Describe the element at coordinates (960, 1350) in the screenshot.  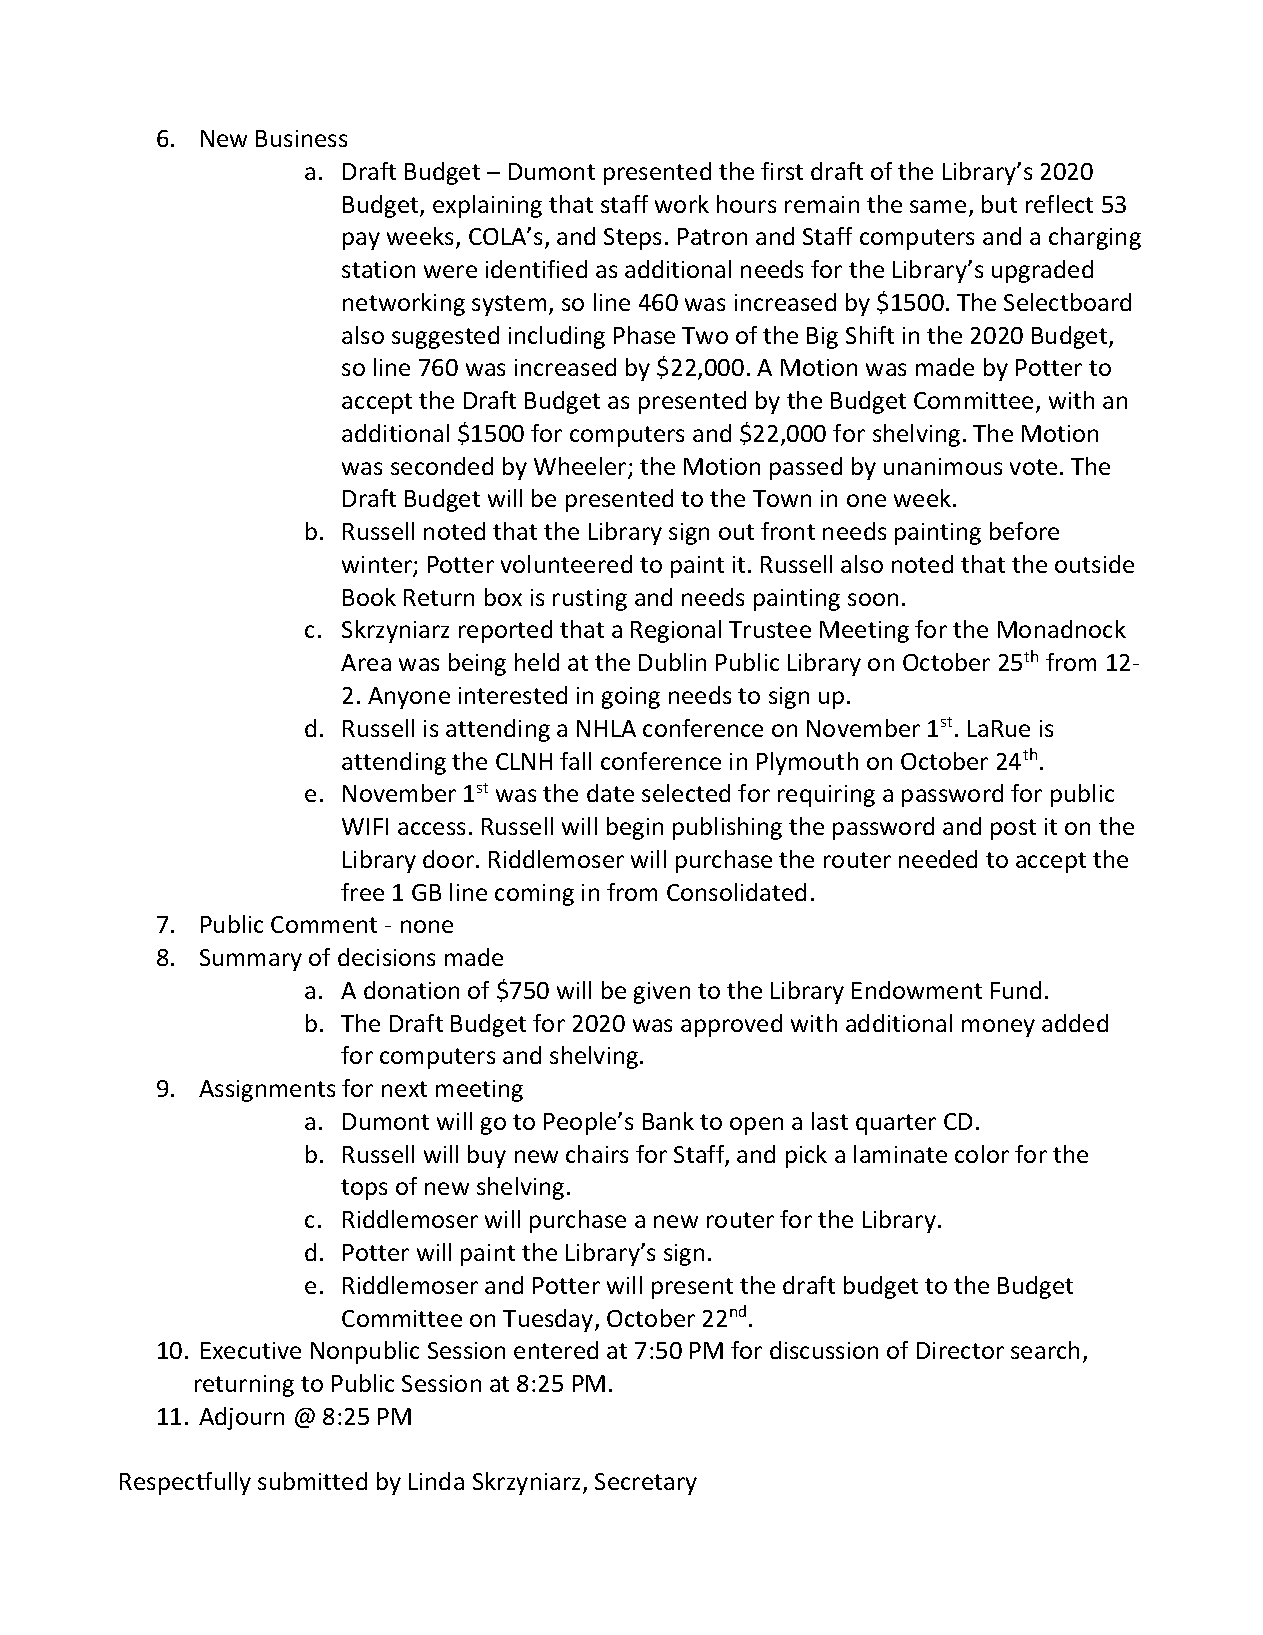
I see `Director` at that location.
